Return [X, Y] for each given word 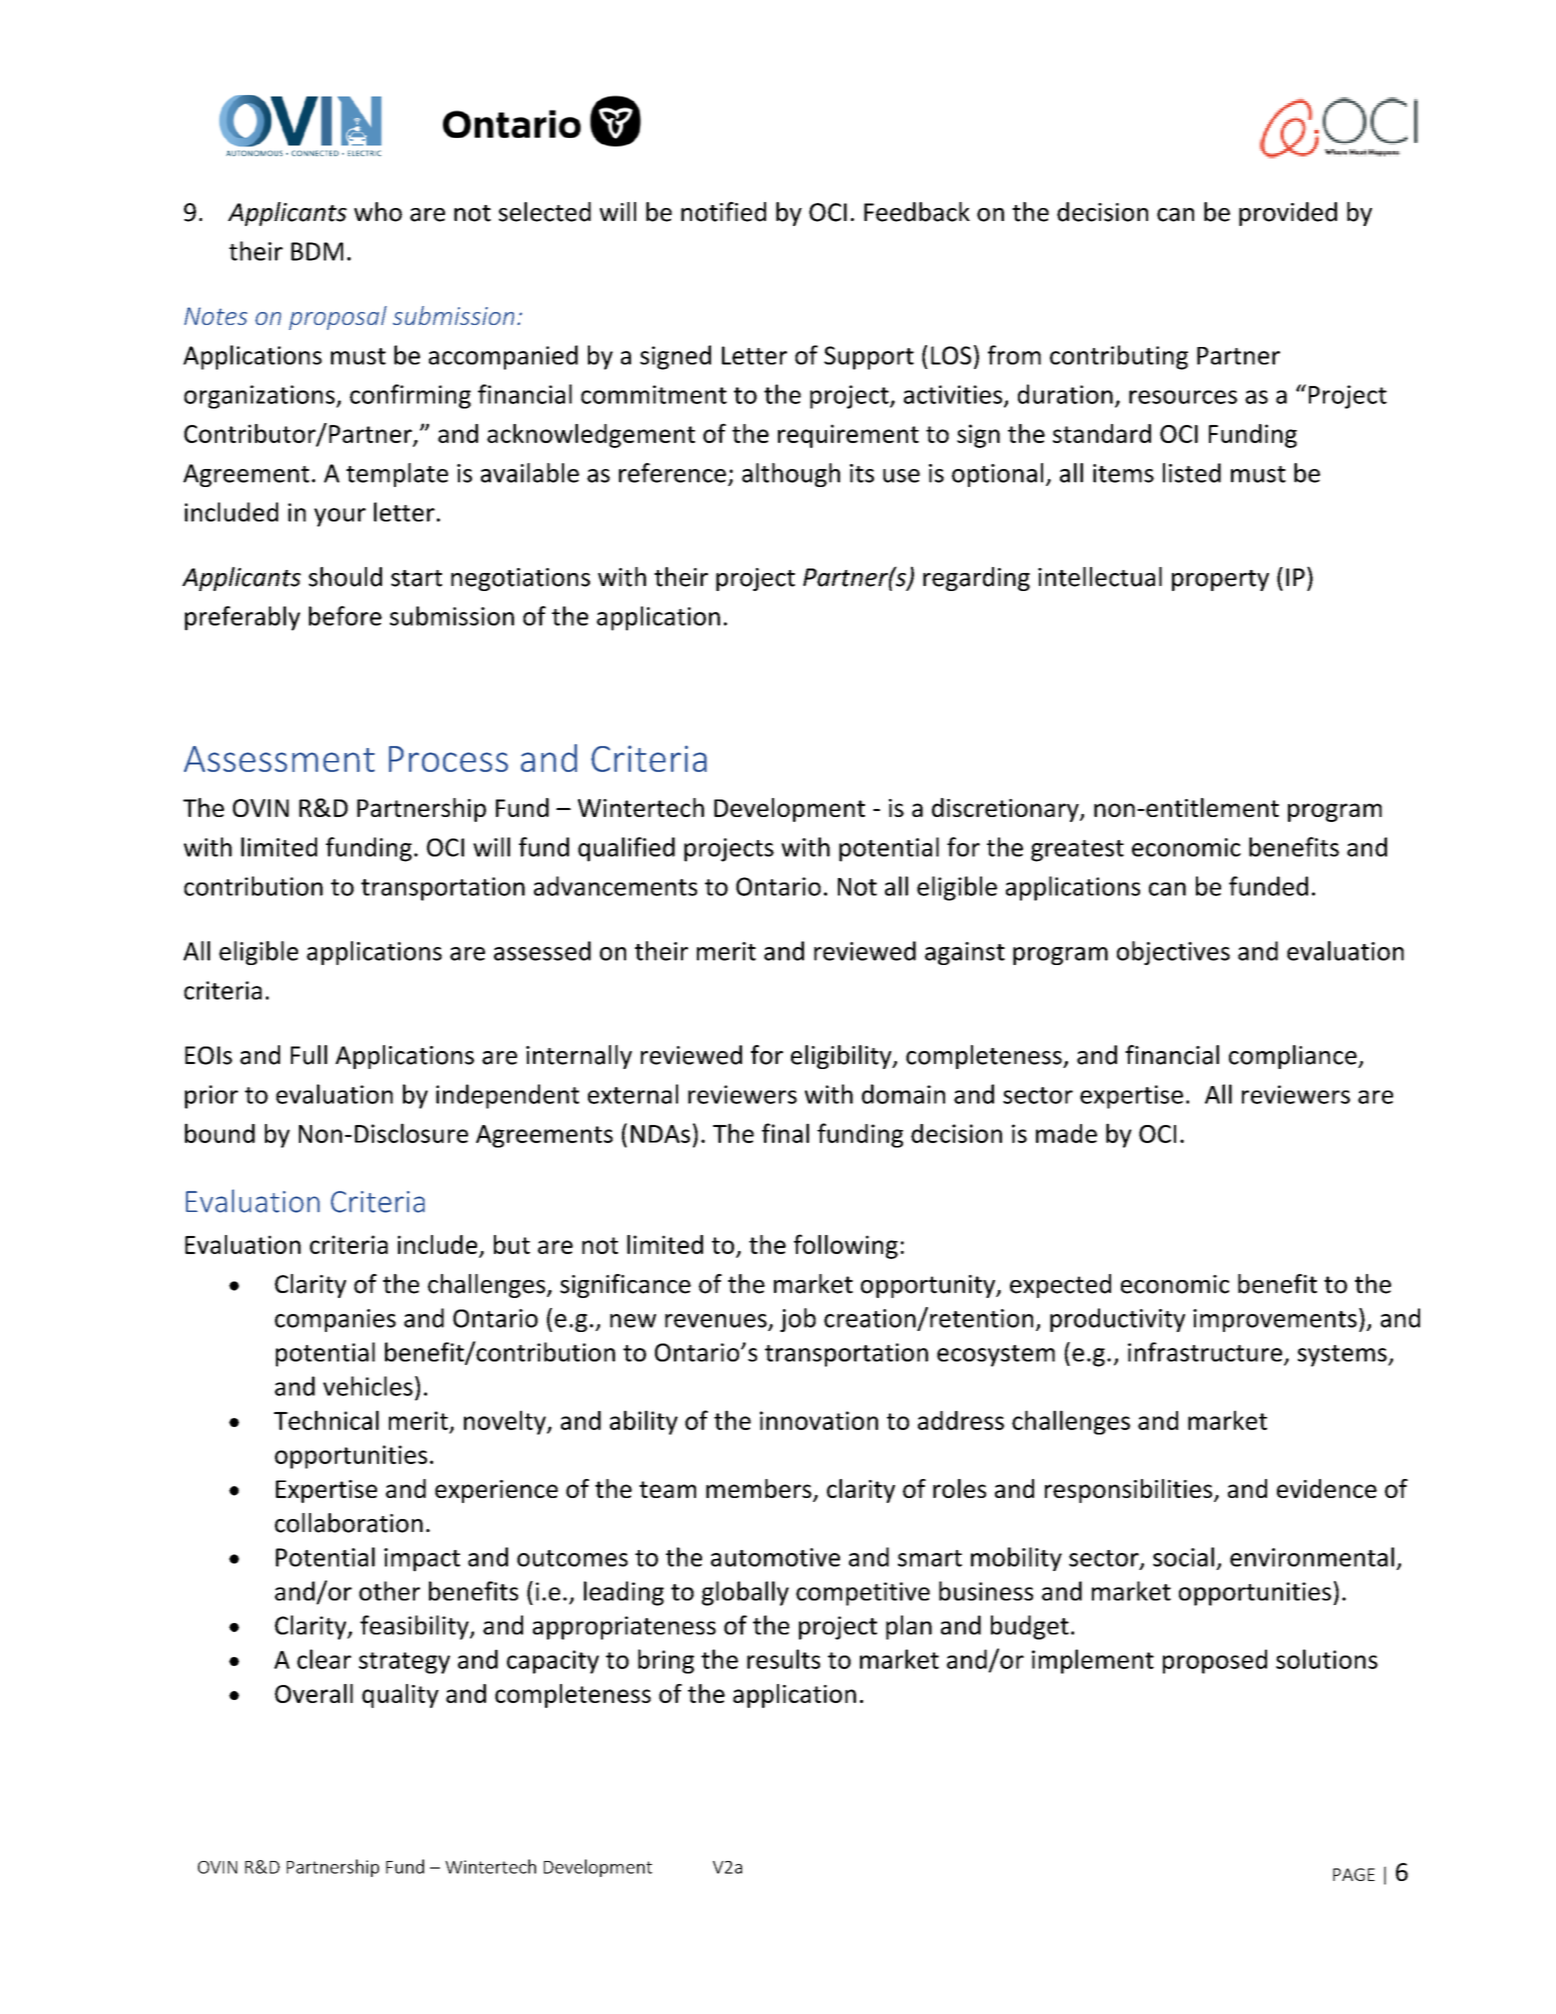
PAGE [1354, 1874]
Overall [314, 1693]
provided [1288, 214]
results [783, 1659]
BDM [317, 251]
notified [723, 212]
